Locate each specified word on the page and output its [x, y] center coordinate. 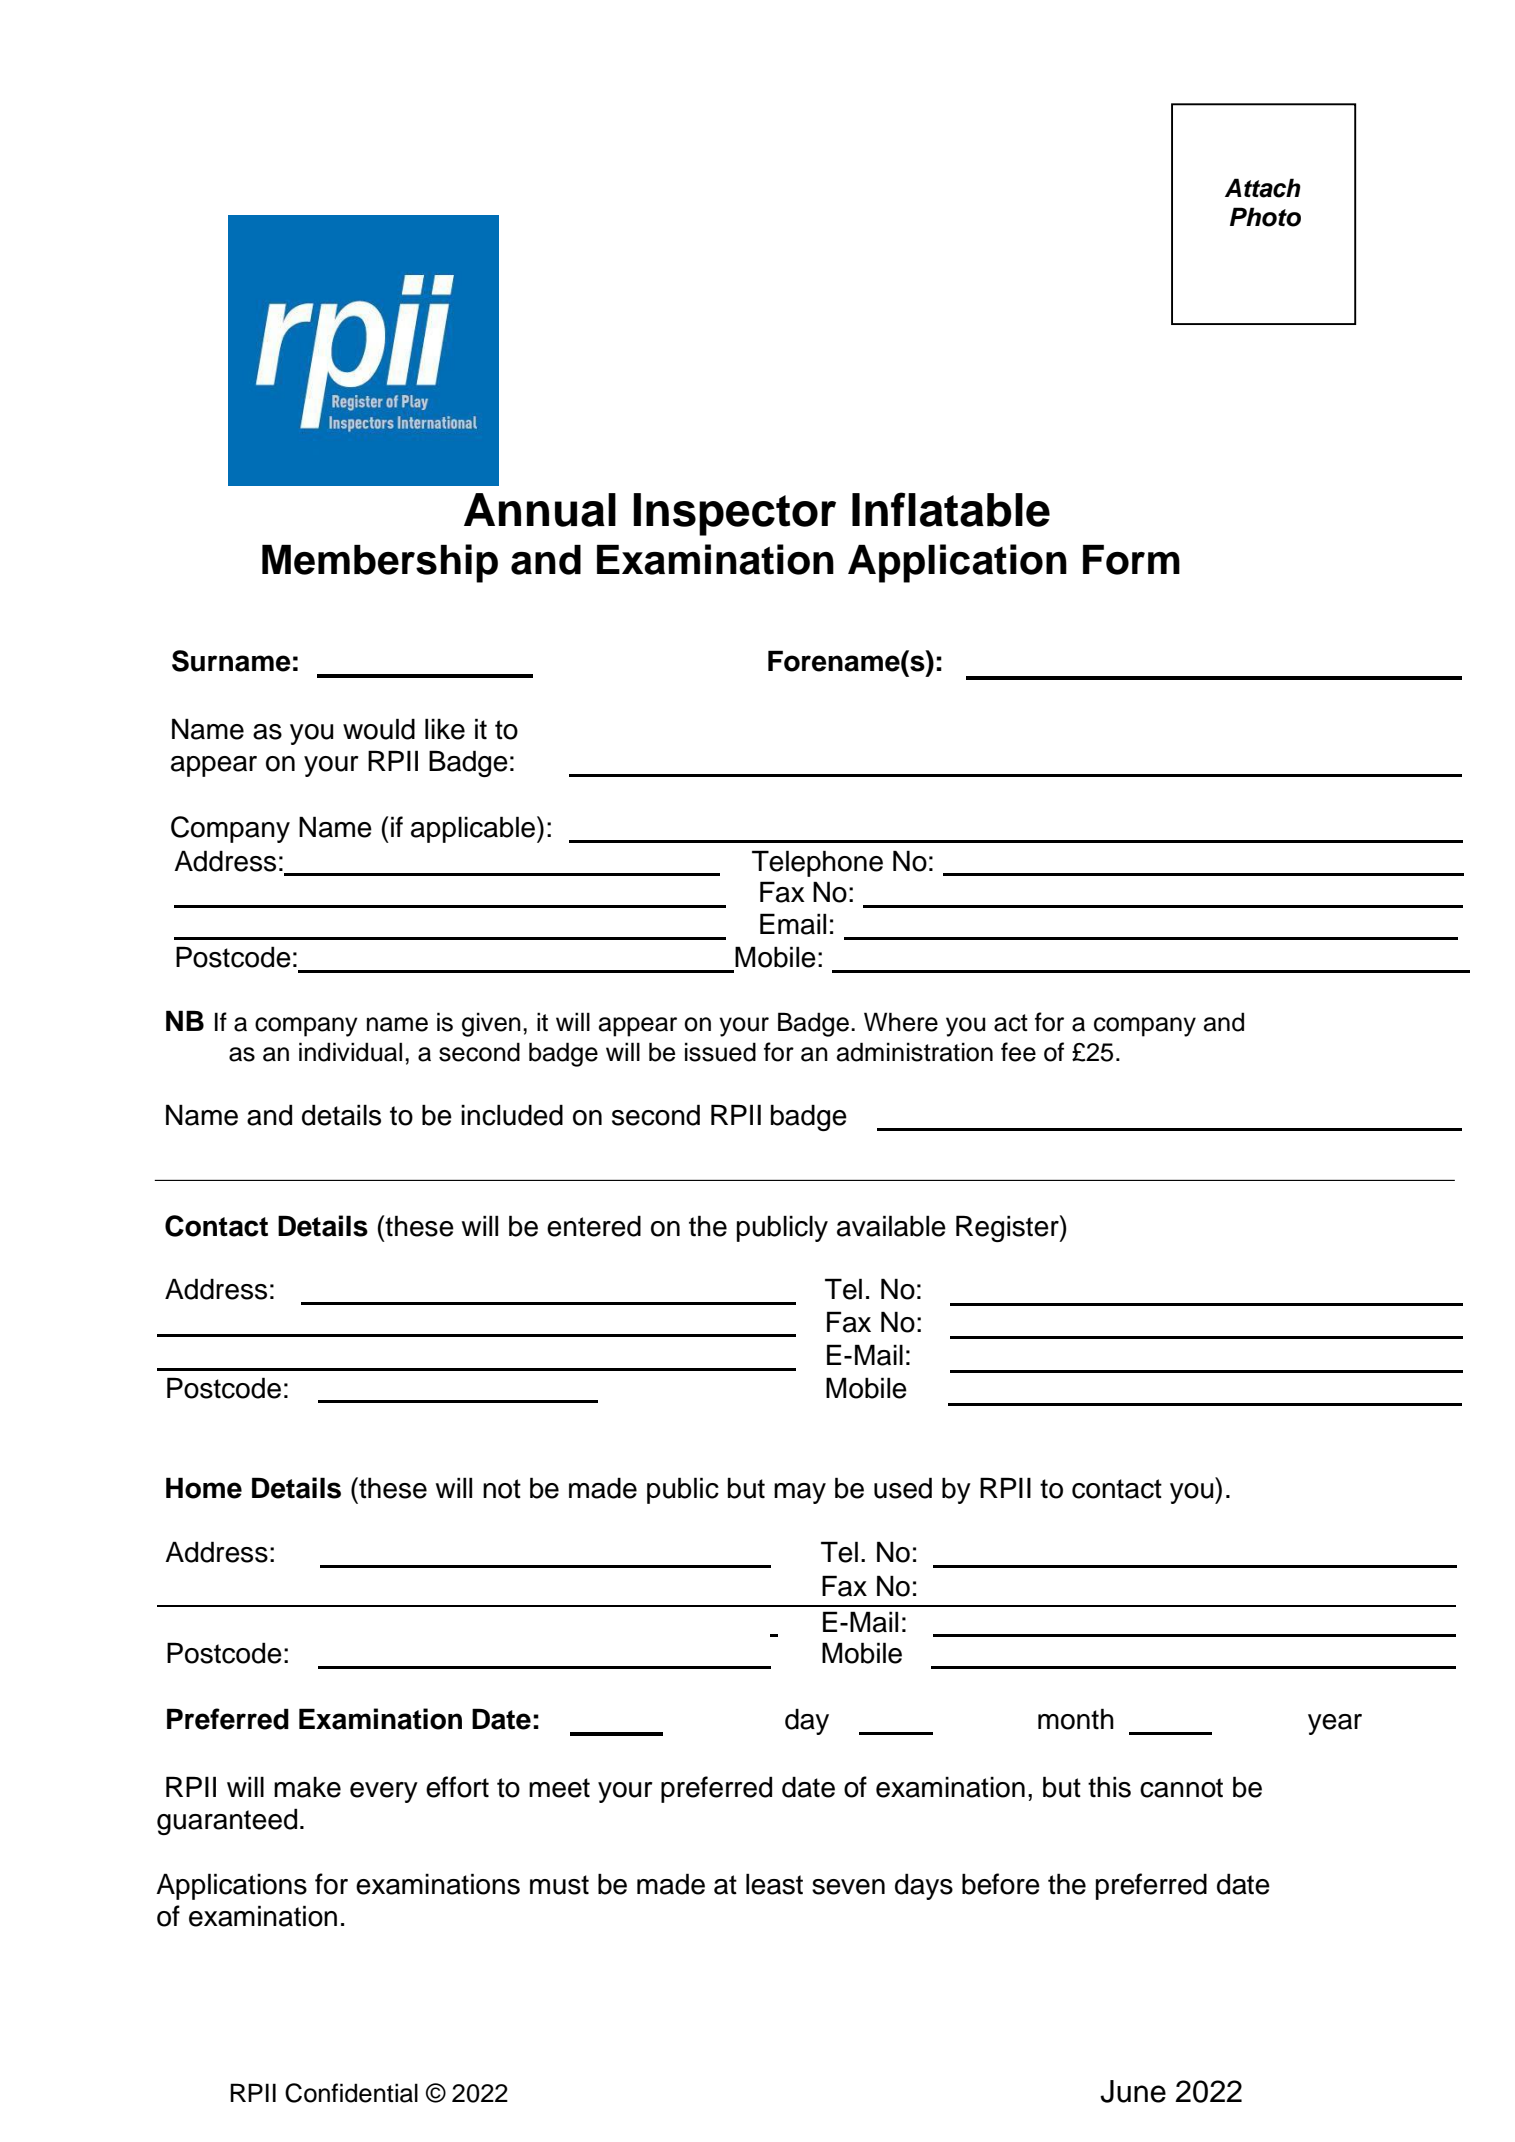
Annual [540, 510]
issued [720, 1052]
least [774, 1884]
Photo [1265, 217]
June [1133, 2091]
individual [350, 1052]
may [800, 1493]
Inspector [734, 514]
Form [1131, 560]
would [379, 729]
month [1076, 1719]
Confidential [351, 2093]
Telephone [817, 863]
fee [1018, 1052]
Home [204, 1488]
